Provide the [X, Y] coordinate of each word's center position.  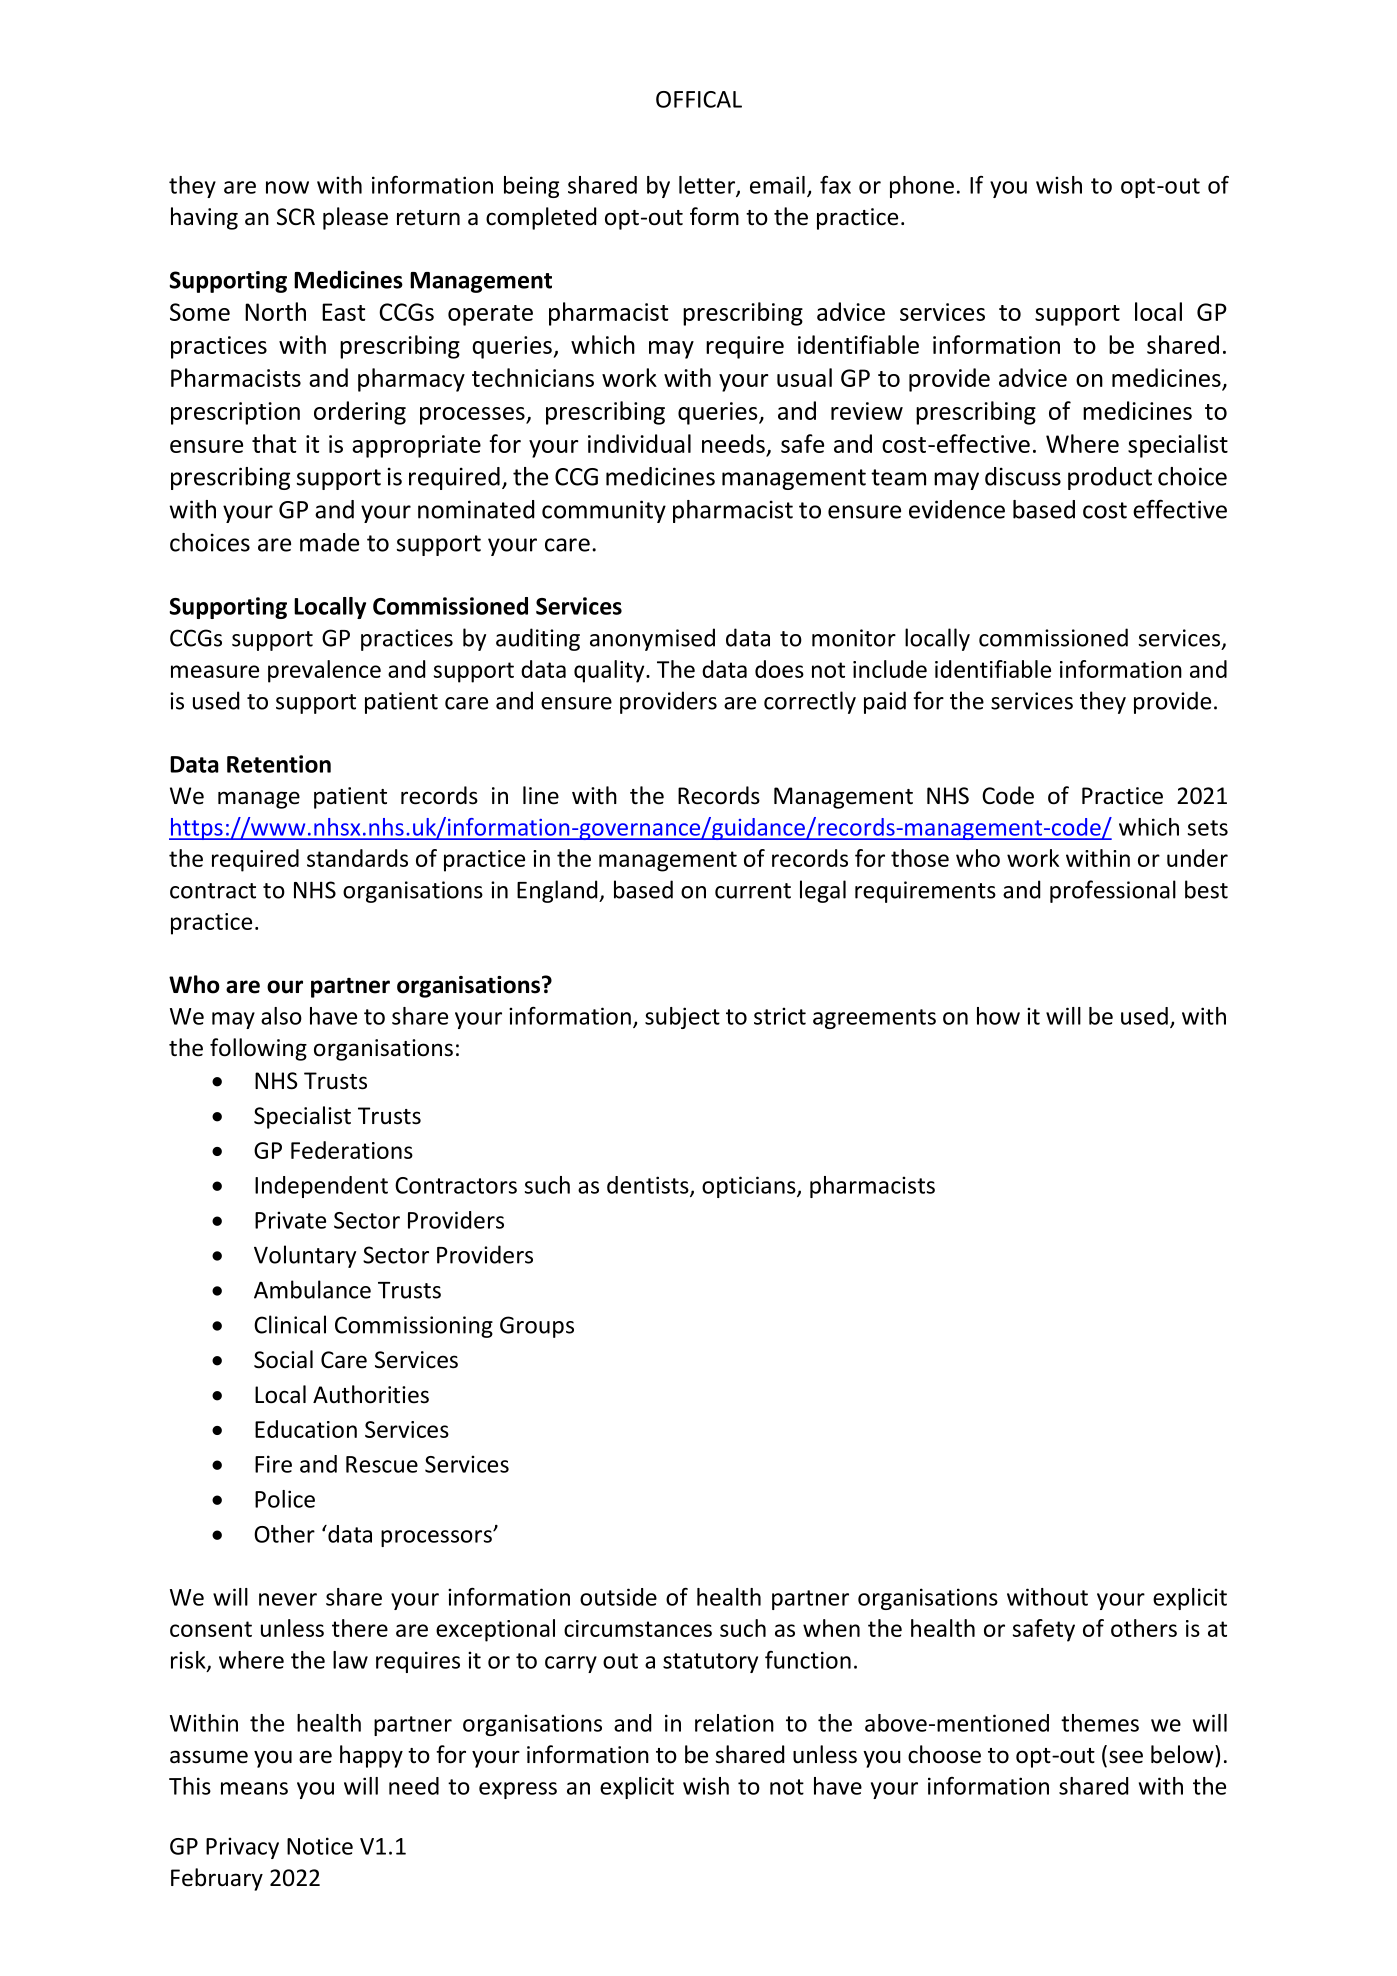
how [998, 1016]
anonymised [652, 639]
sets [1208, 828]
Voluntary [305, 1256]
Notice [320, 1846]
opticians [750, 1187]
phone [922, 187]
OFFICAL [699, 99]
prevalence [324, 671]
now [287, 187]
